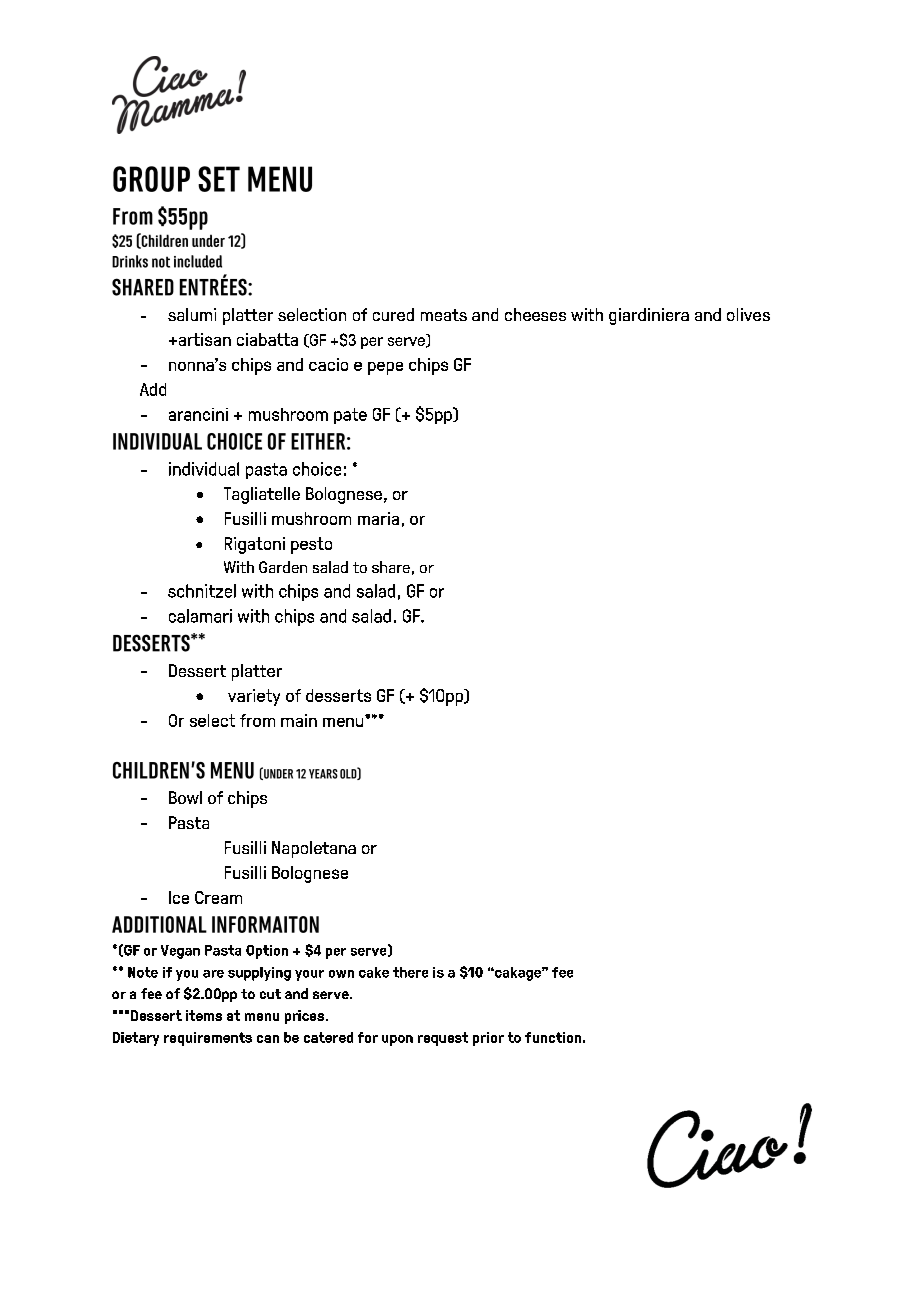 The width and height of the screenshot is (924, 1308). Describe the element at coordinates (488, 1039) in the screenshot. I see `prior` at that location.
